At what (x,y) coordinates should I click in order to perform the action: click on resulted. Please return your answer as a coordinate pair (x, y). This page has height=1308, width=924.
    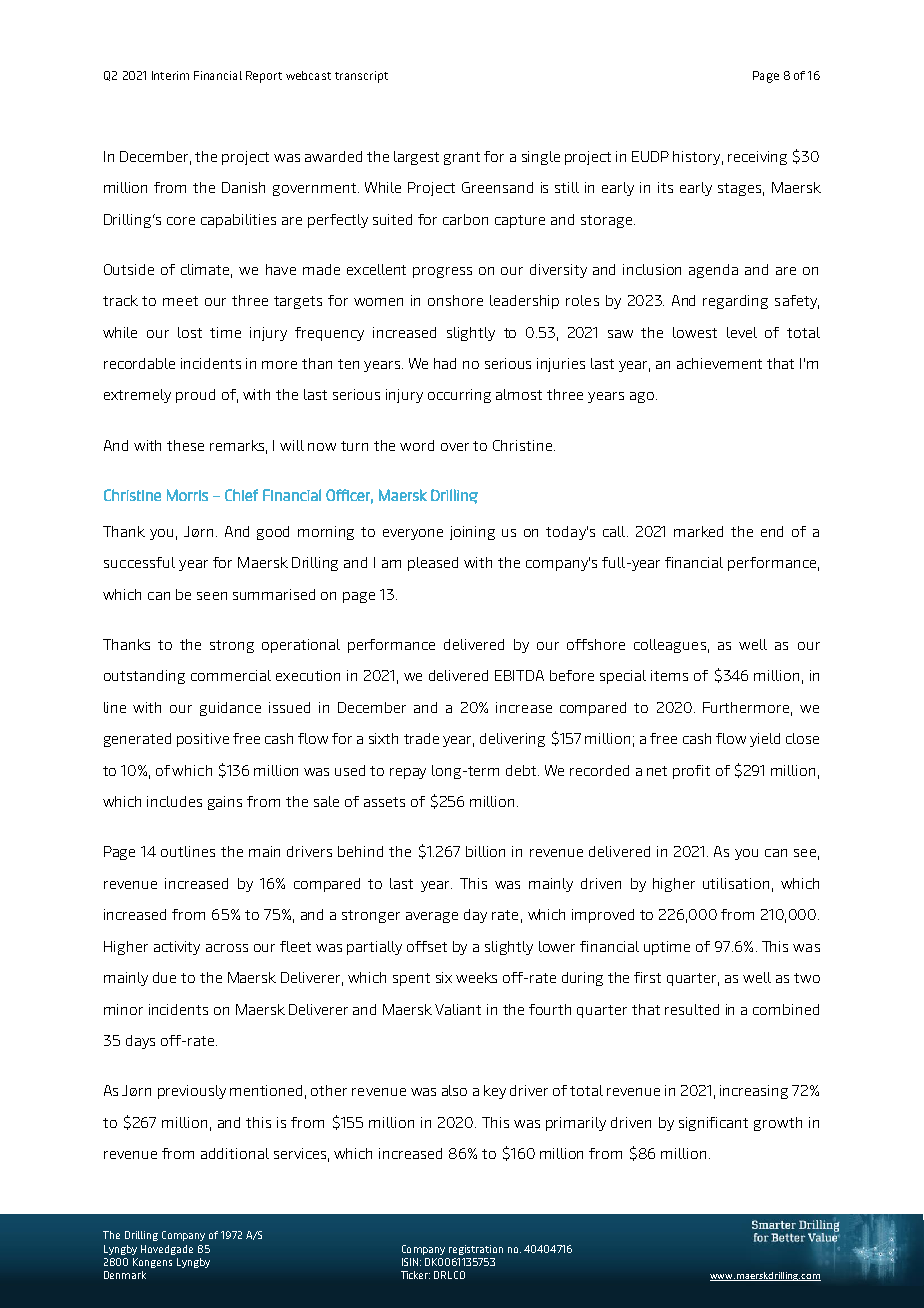
    Looking at the image, I should click on (692, 1009).
